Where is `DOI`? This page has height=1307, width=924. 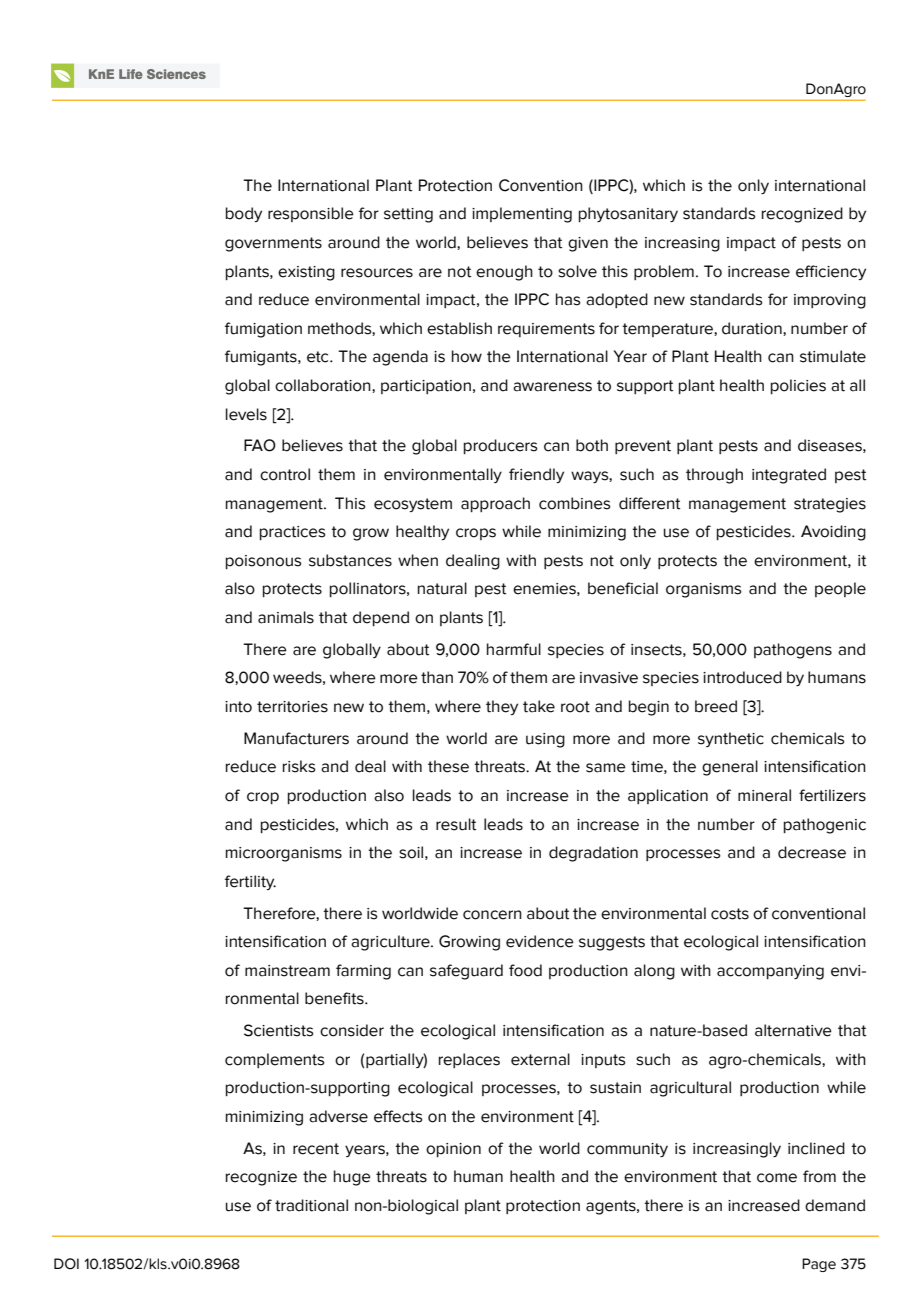
DOI is located at coordinates (66, 1264).
